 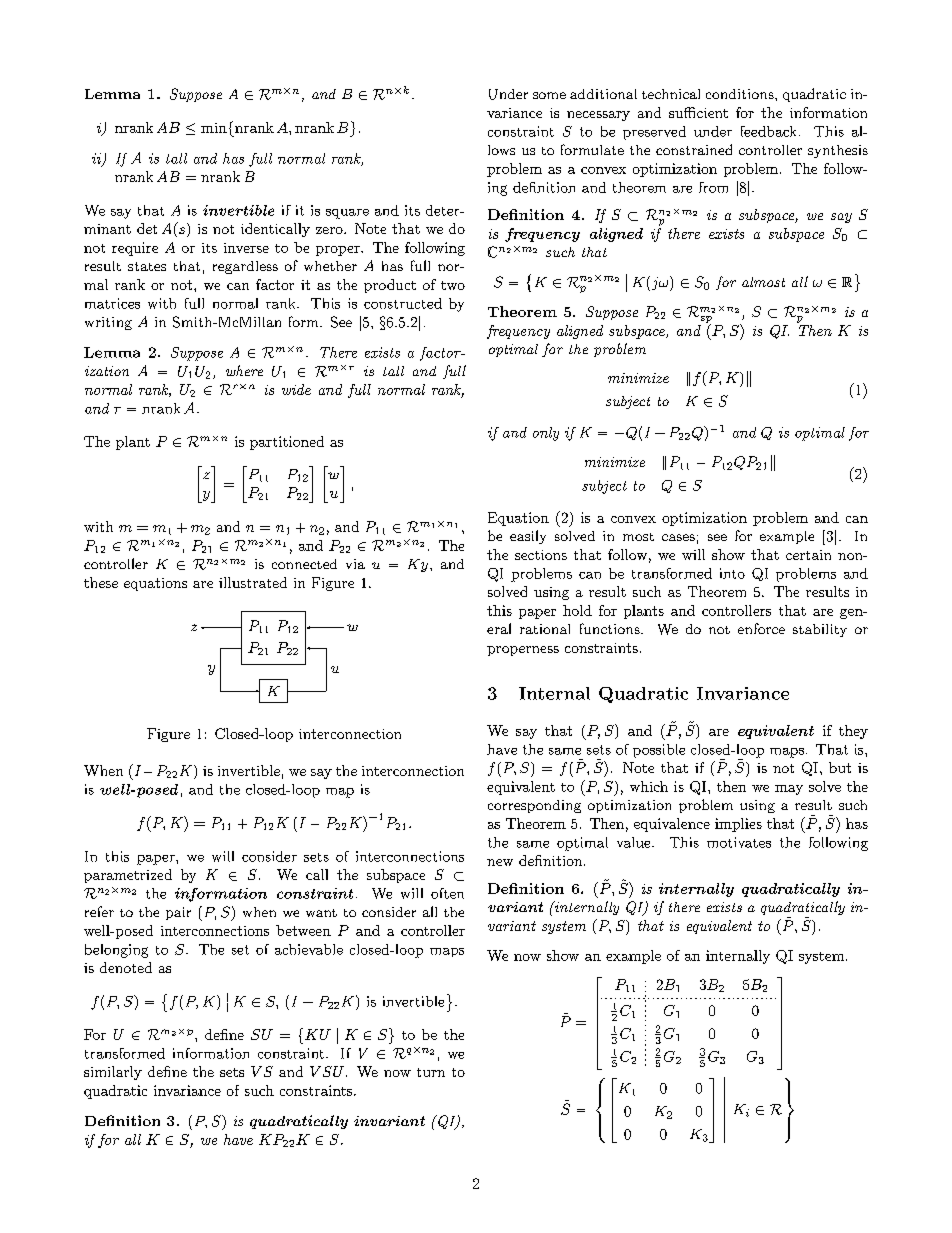 What do you see at coordinates (546, 434) in the document?
I see `only` at bounding box center [546, 434].
